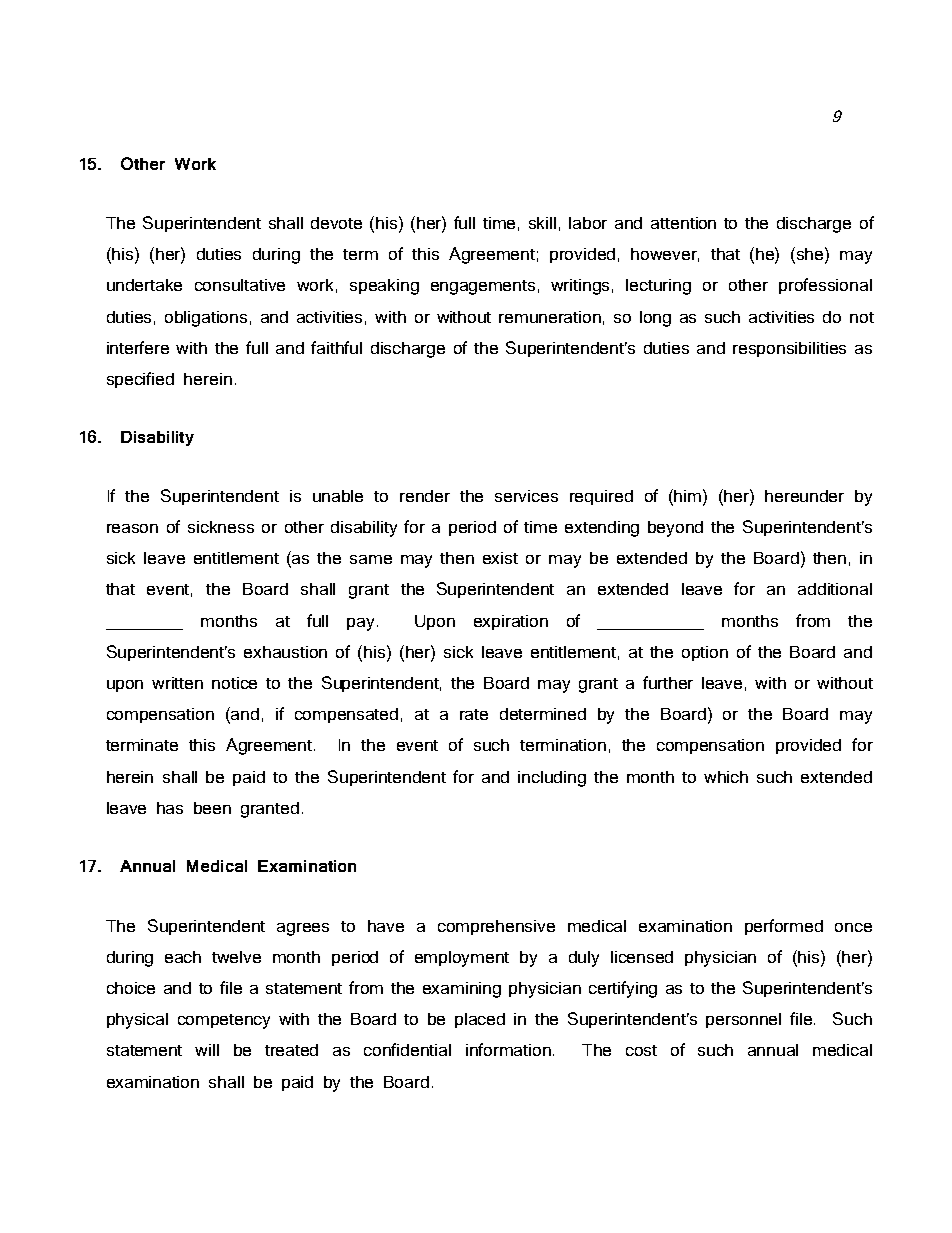  Describe the element at coordinates (668, 682) in the page. I see `further` at that location.
